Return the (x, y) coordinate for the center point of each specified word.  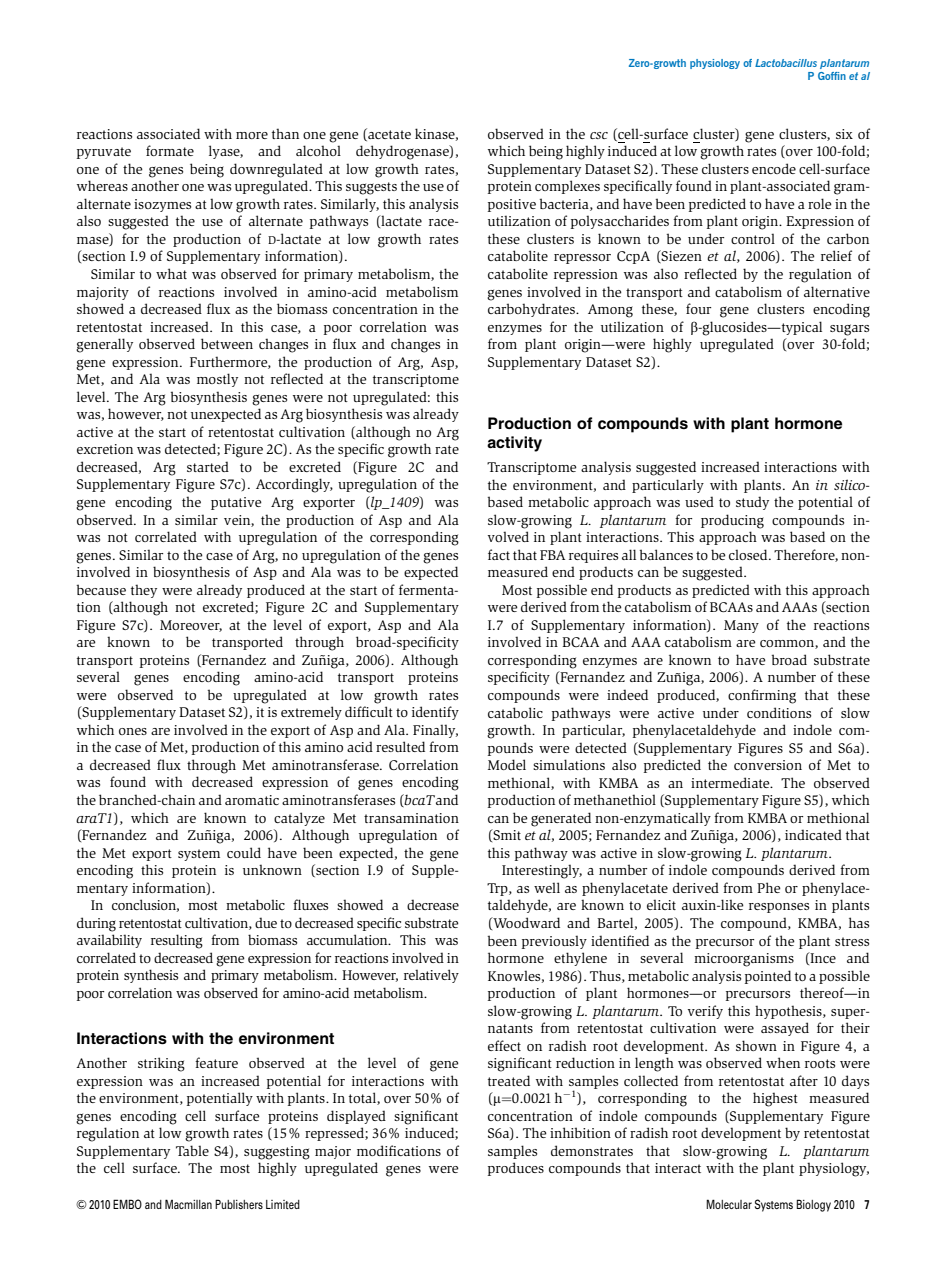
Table (192, 1150)
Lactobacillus (786, 63)
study (752, 503)
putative (236, 503)
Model (507, 764)
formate (170, 150)
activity (514, 444)
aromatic (252, 800)
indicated (813, 834)
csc (599, 135)
